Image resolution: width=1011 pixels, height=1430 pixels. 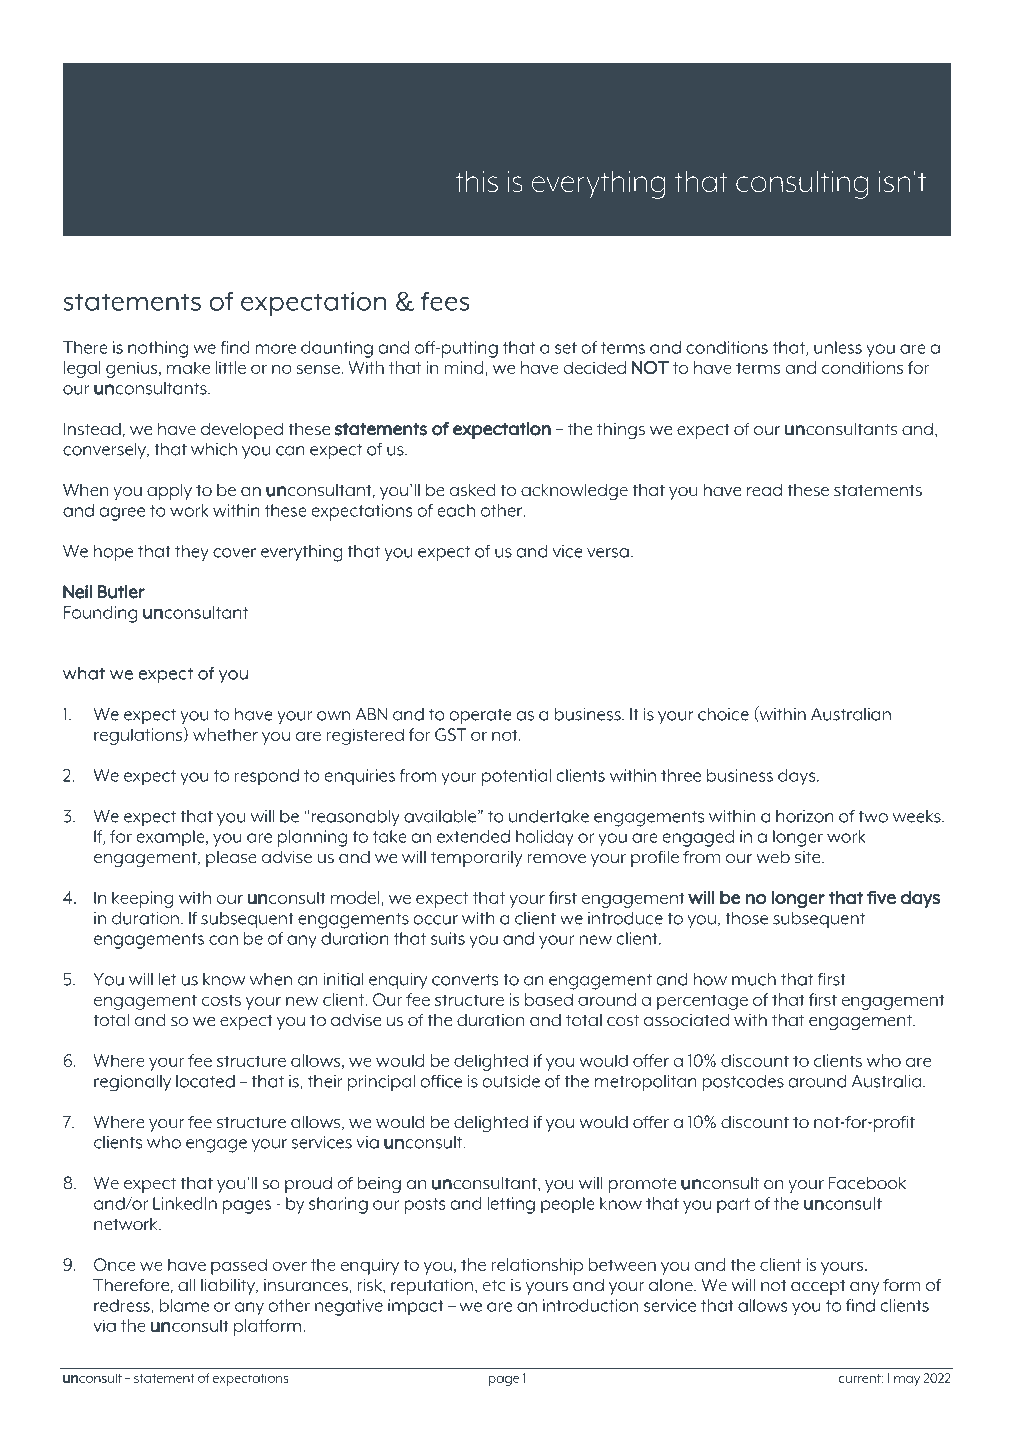 What do you see at coordinates (838, 347) in the image?
I see `unless` at bounding box center [838, 347].
